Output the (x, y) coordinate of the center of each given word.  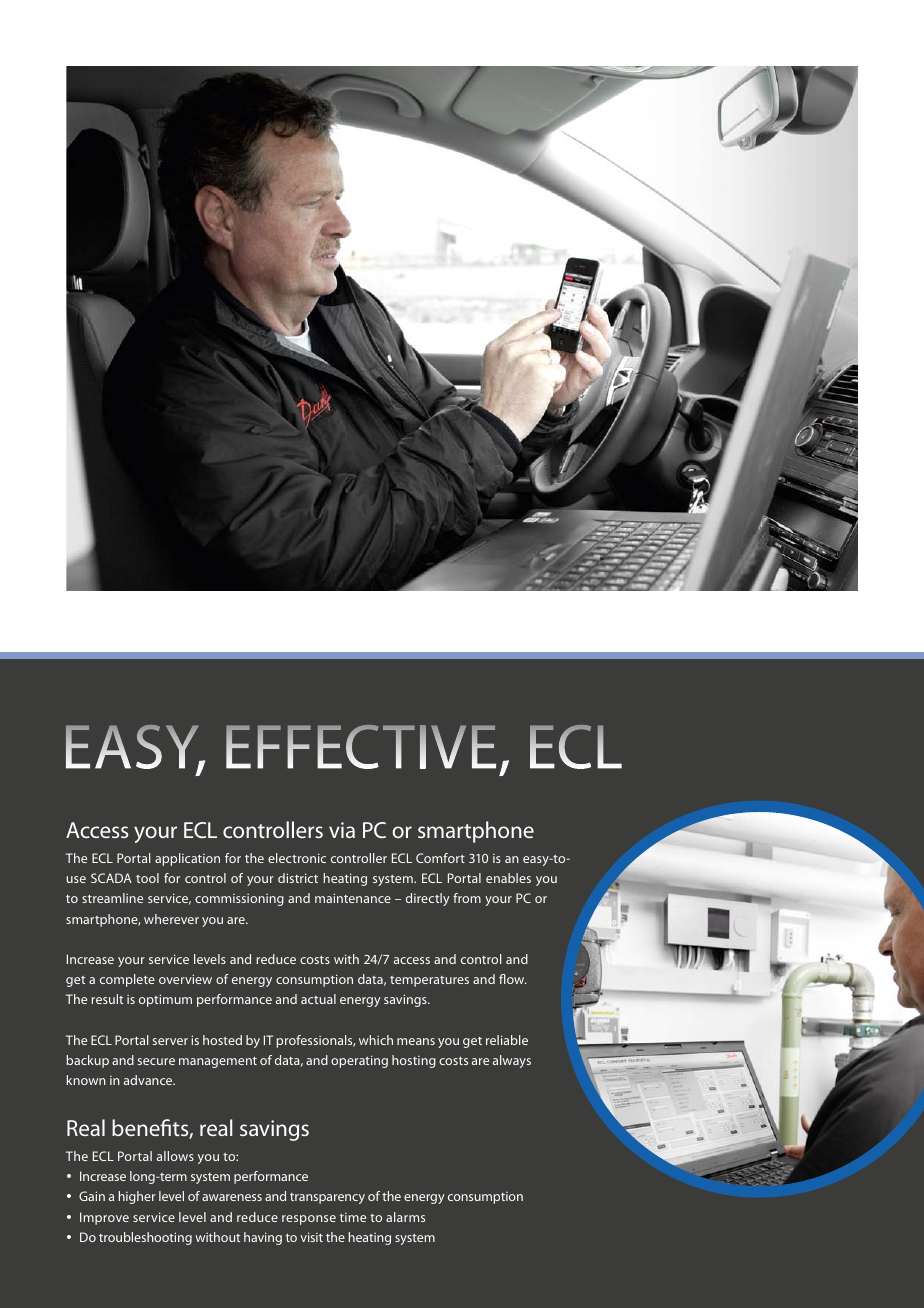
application (187, 859)
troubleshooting (145, 1238)
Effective (361, 747)
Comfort (440, 858)
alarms (405, 1217)
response (309, 1220)
